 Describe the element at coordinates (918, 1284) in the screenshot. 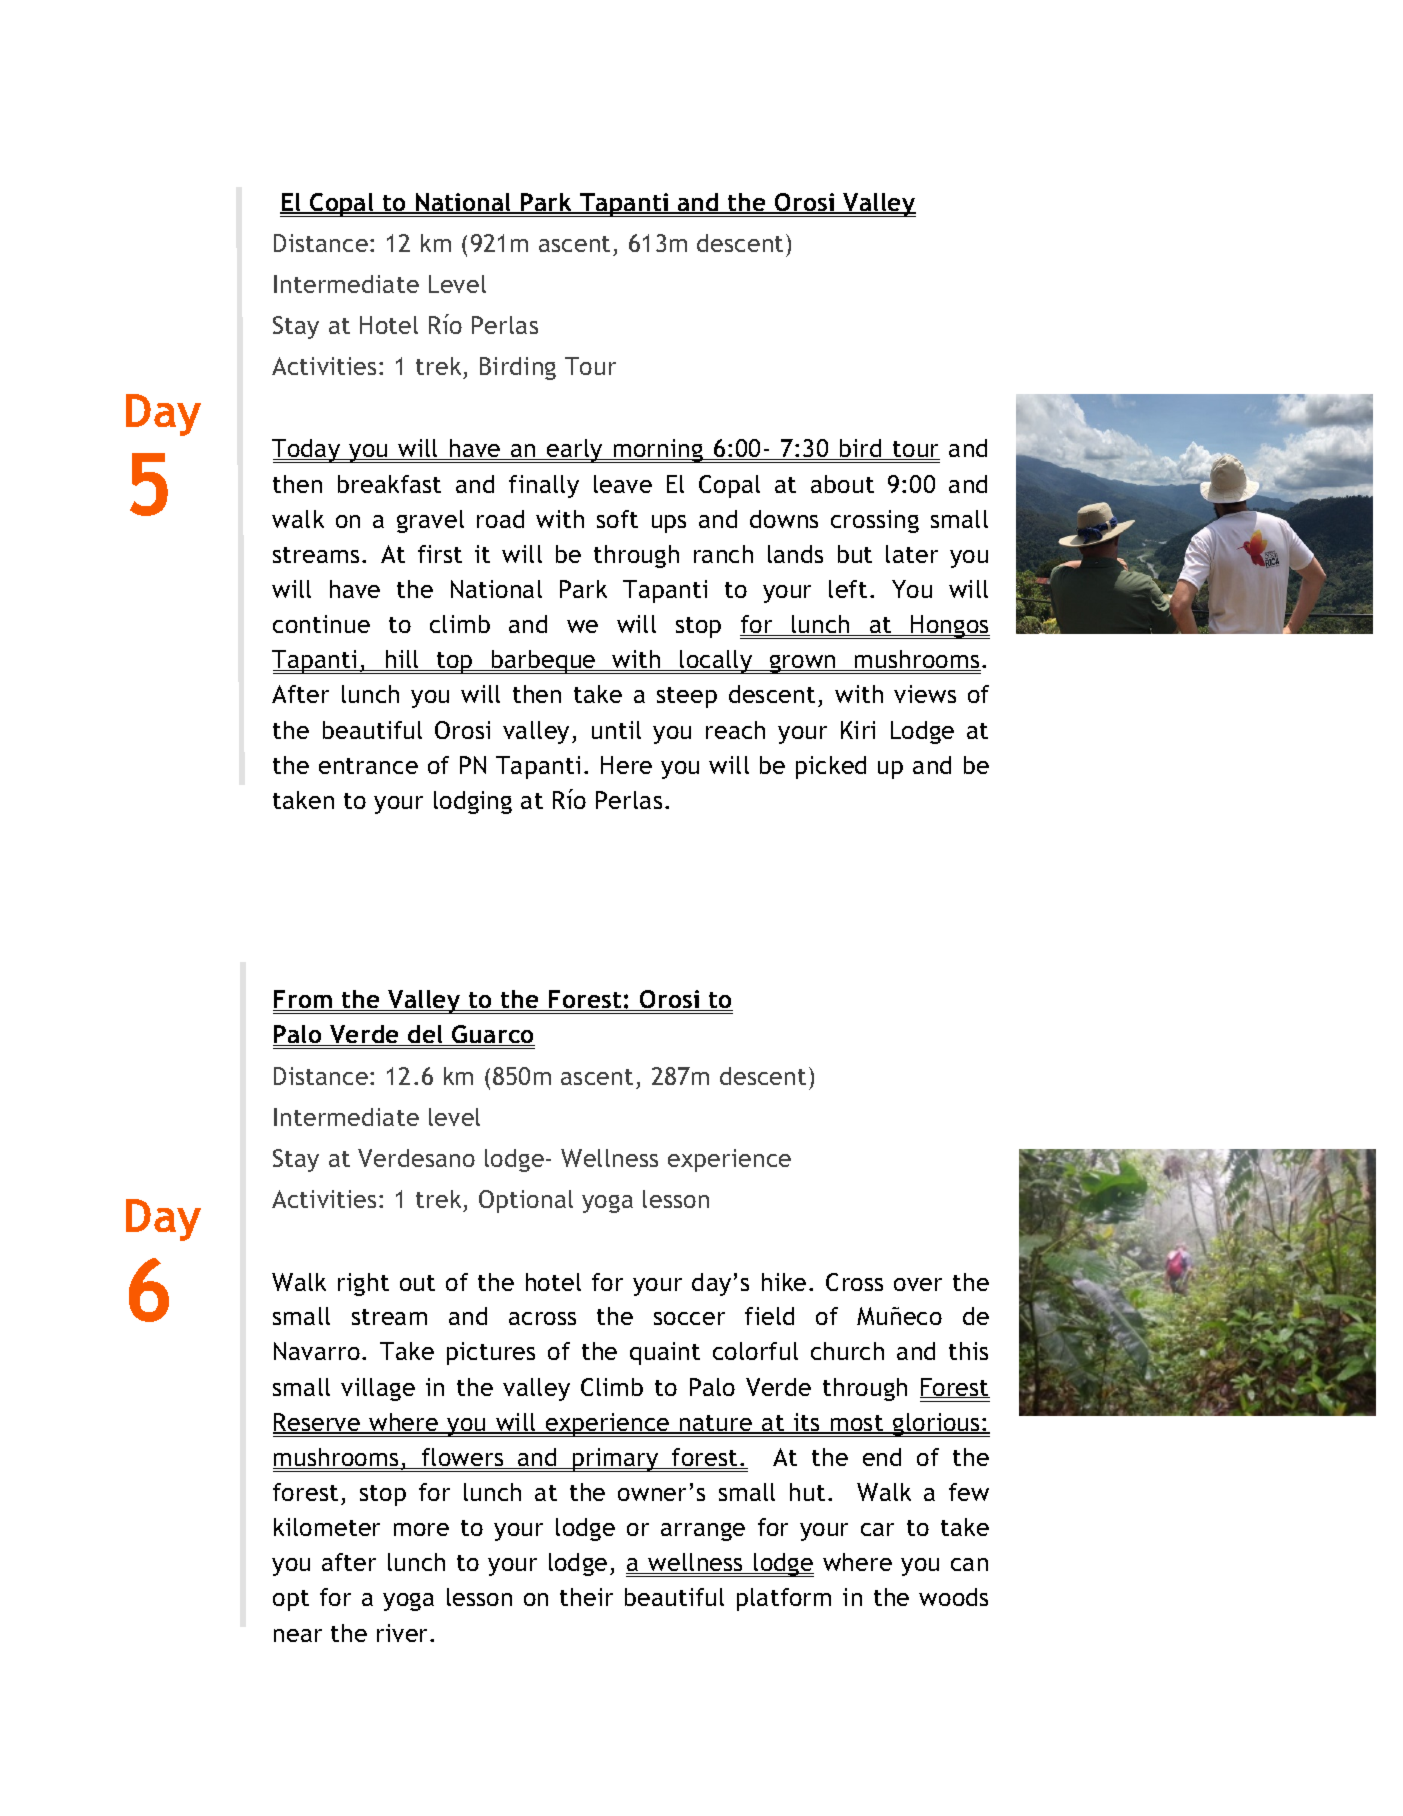

I see `over` at that location.
